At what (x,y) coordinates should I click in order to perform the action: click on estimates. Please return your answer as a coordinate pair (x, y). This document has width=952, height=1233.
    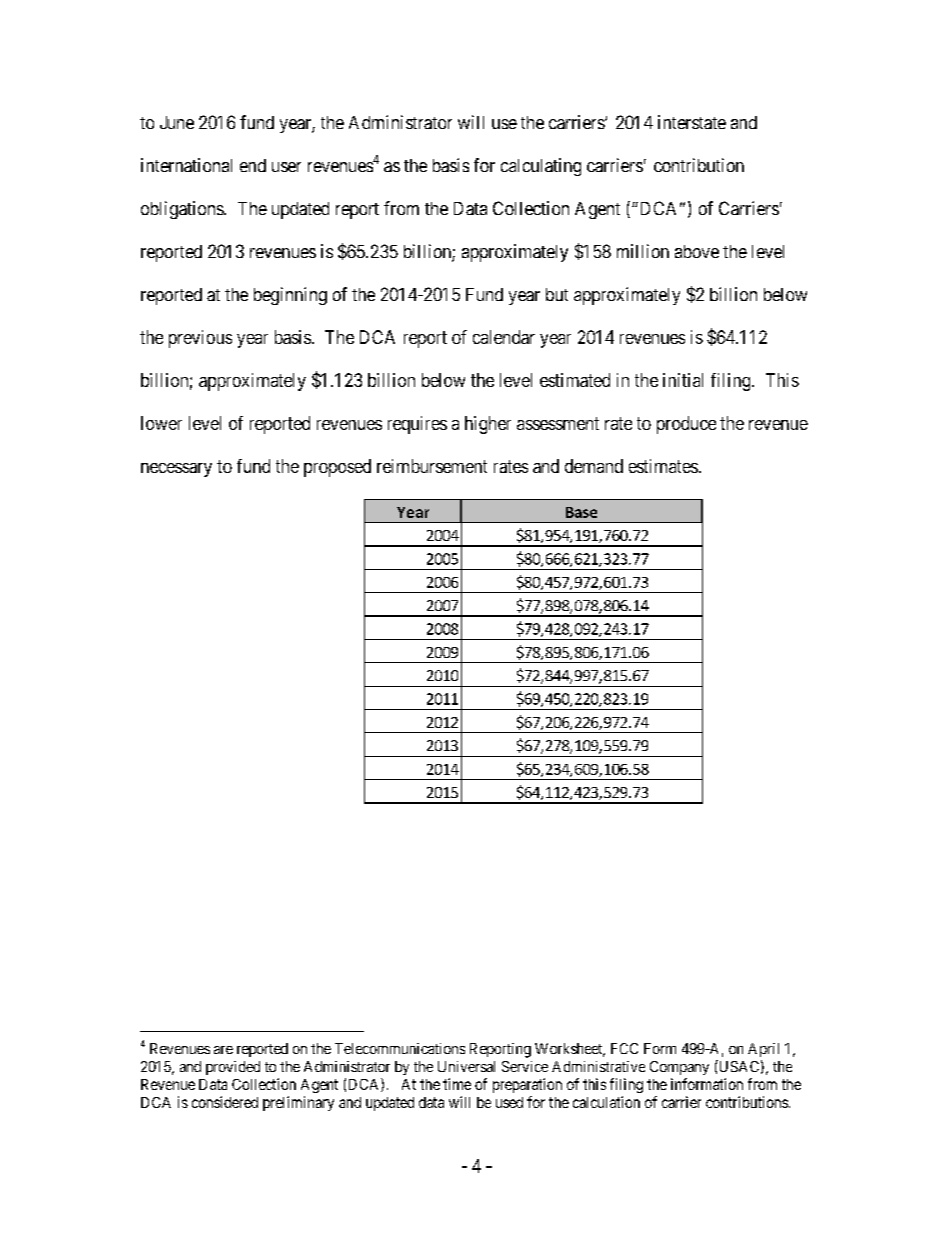
    Looking at the image, I should click on (663, 466).
